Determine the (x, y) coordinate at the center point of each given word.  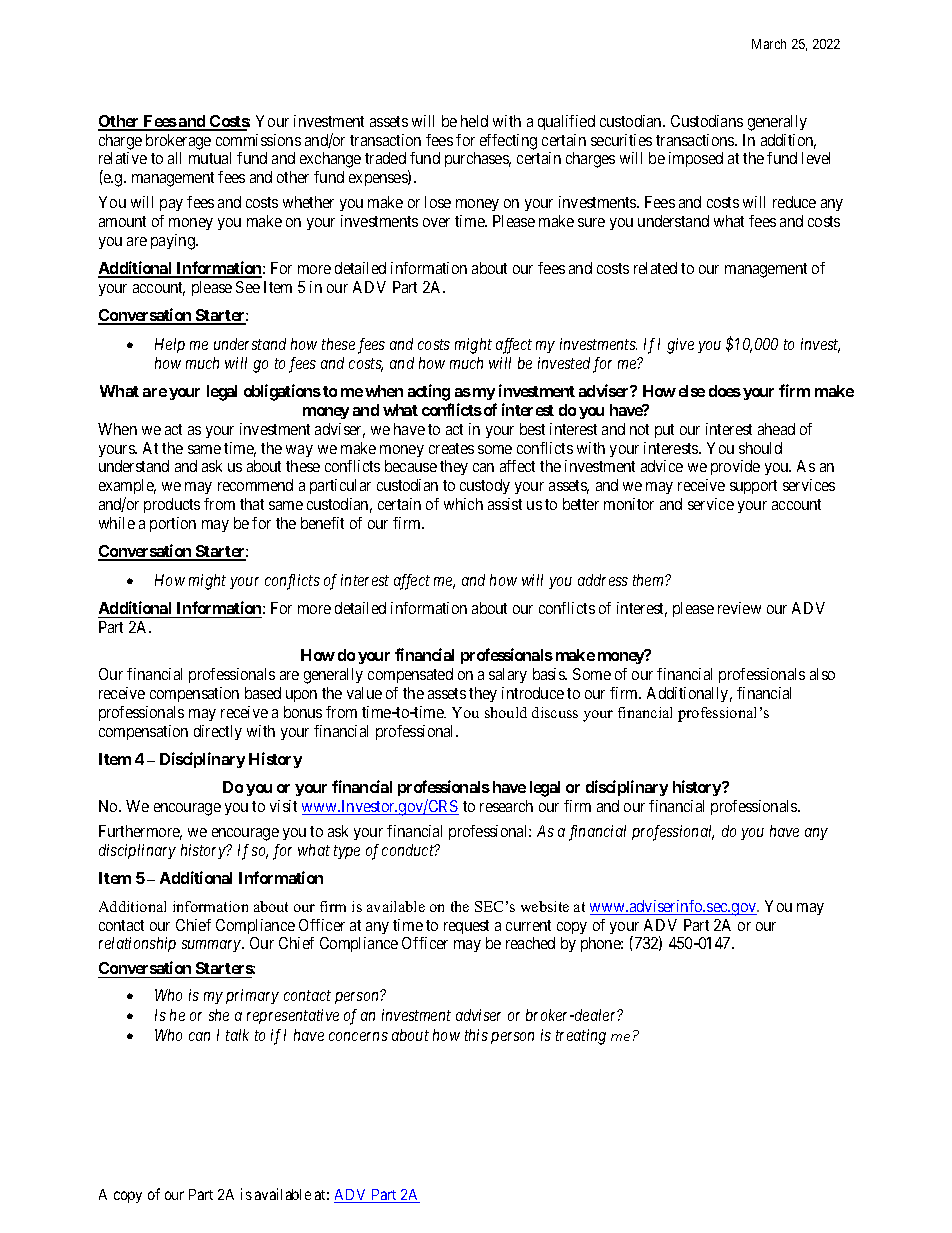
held (474, 121)
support (753, 487)
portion (173, 524)
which (463, 504)
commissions (258, 140)
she (219, 1015)
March (769, 44)
